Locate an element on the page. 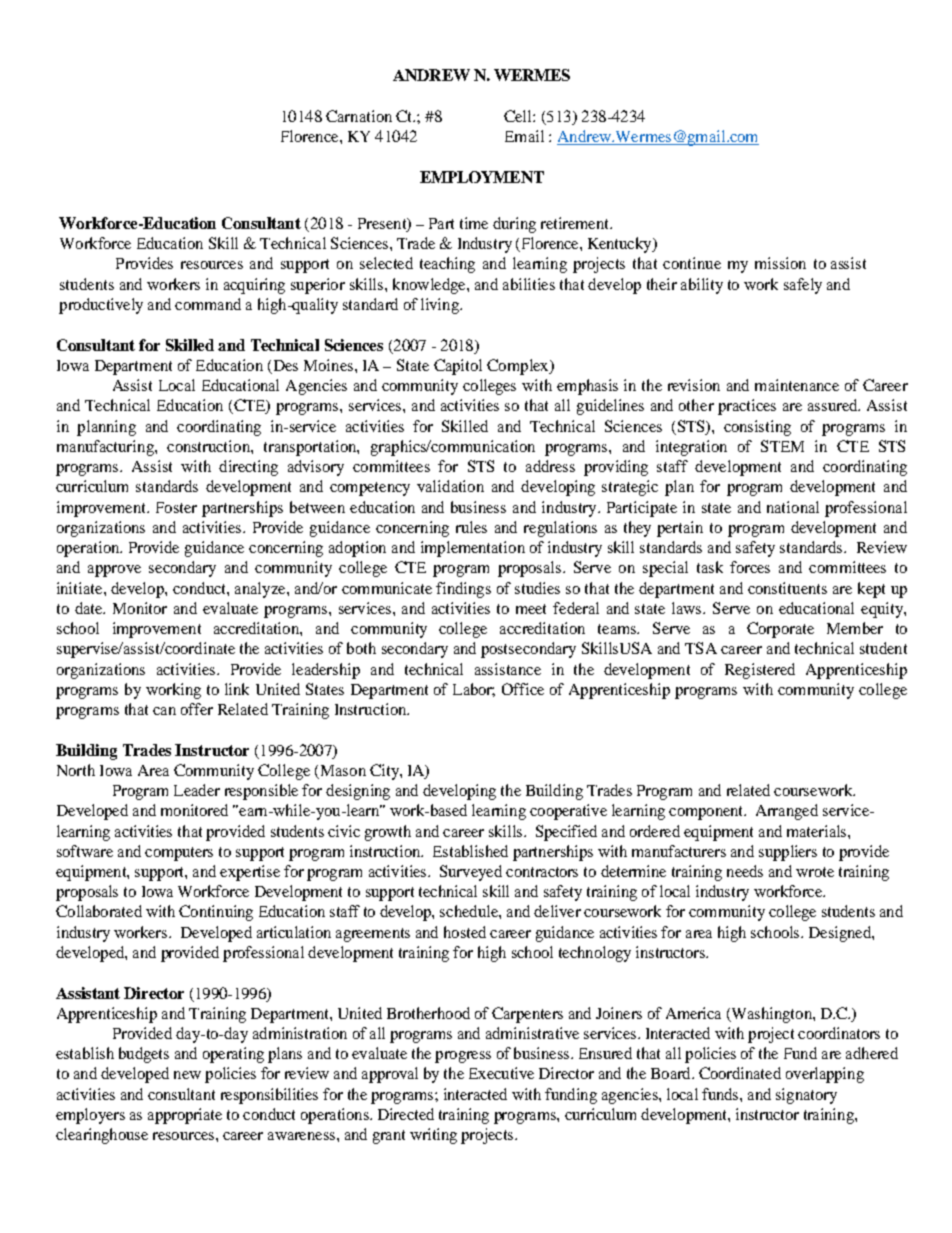 This image has height=1233, width=952. mission is located at coordinates (780, 263).
